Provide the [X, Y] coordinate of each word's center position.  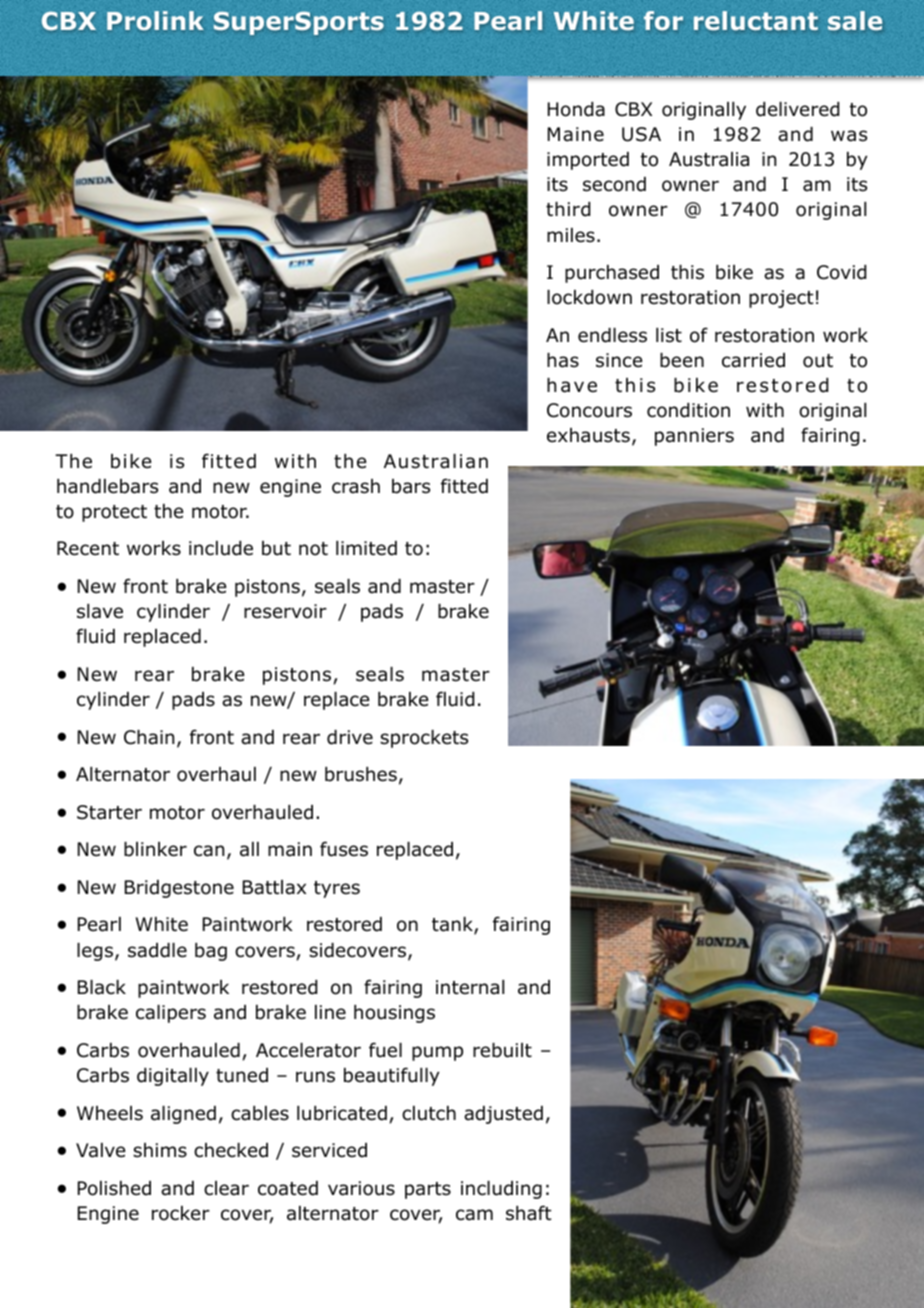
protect [114, 513]
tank [453, 926]
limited [366, 548]
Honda [576, 109]
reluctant [756, 20]
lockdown [589, 297]
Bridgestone [179, 889]
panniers [694, 437]
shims [160, 1150]
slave [100, 611]
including [501, 1190]
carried [753, 360]
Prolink [155, 20]
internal [470, 987]
